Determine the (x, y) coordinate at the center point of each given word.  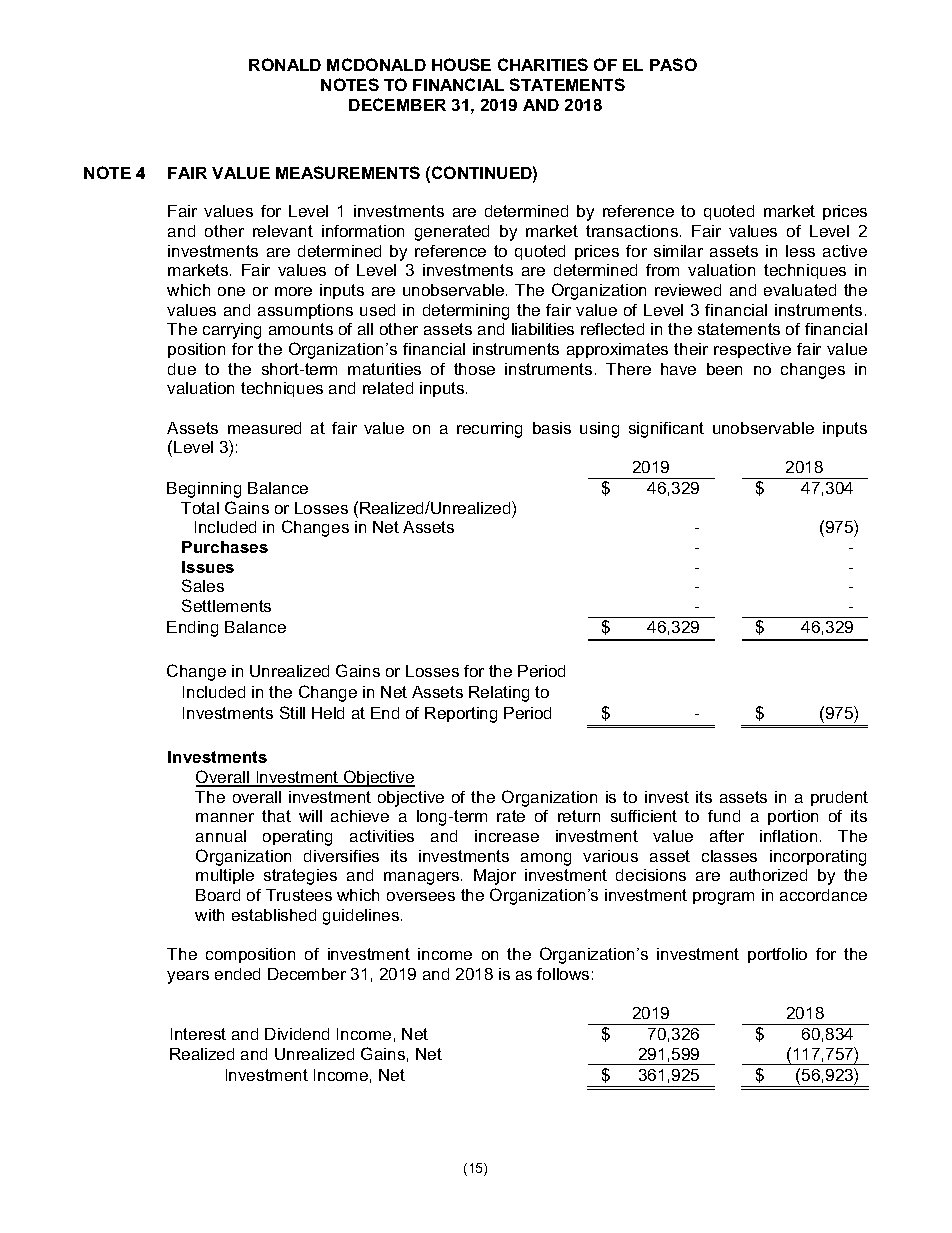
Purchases (225, 547)
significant (666, 430)
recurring (489, 430)
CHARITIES (543, 64)
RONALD (285, 64)
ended (237, 974)
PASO (673, 64)
